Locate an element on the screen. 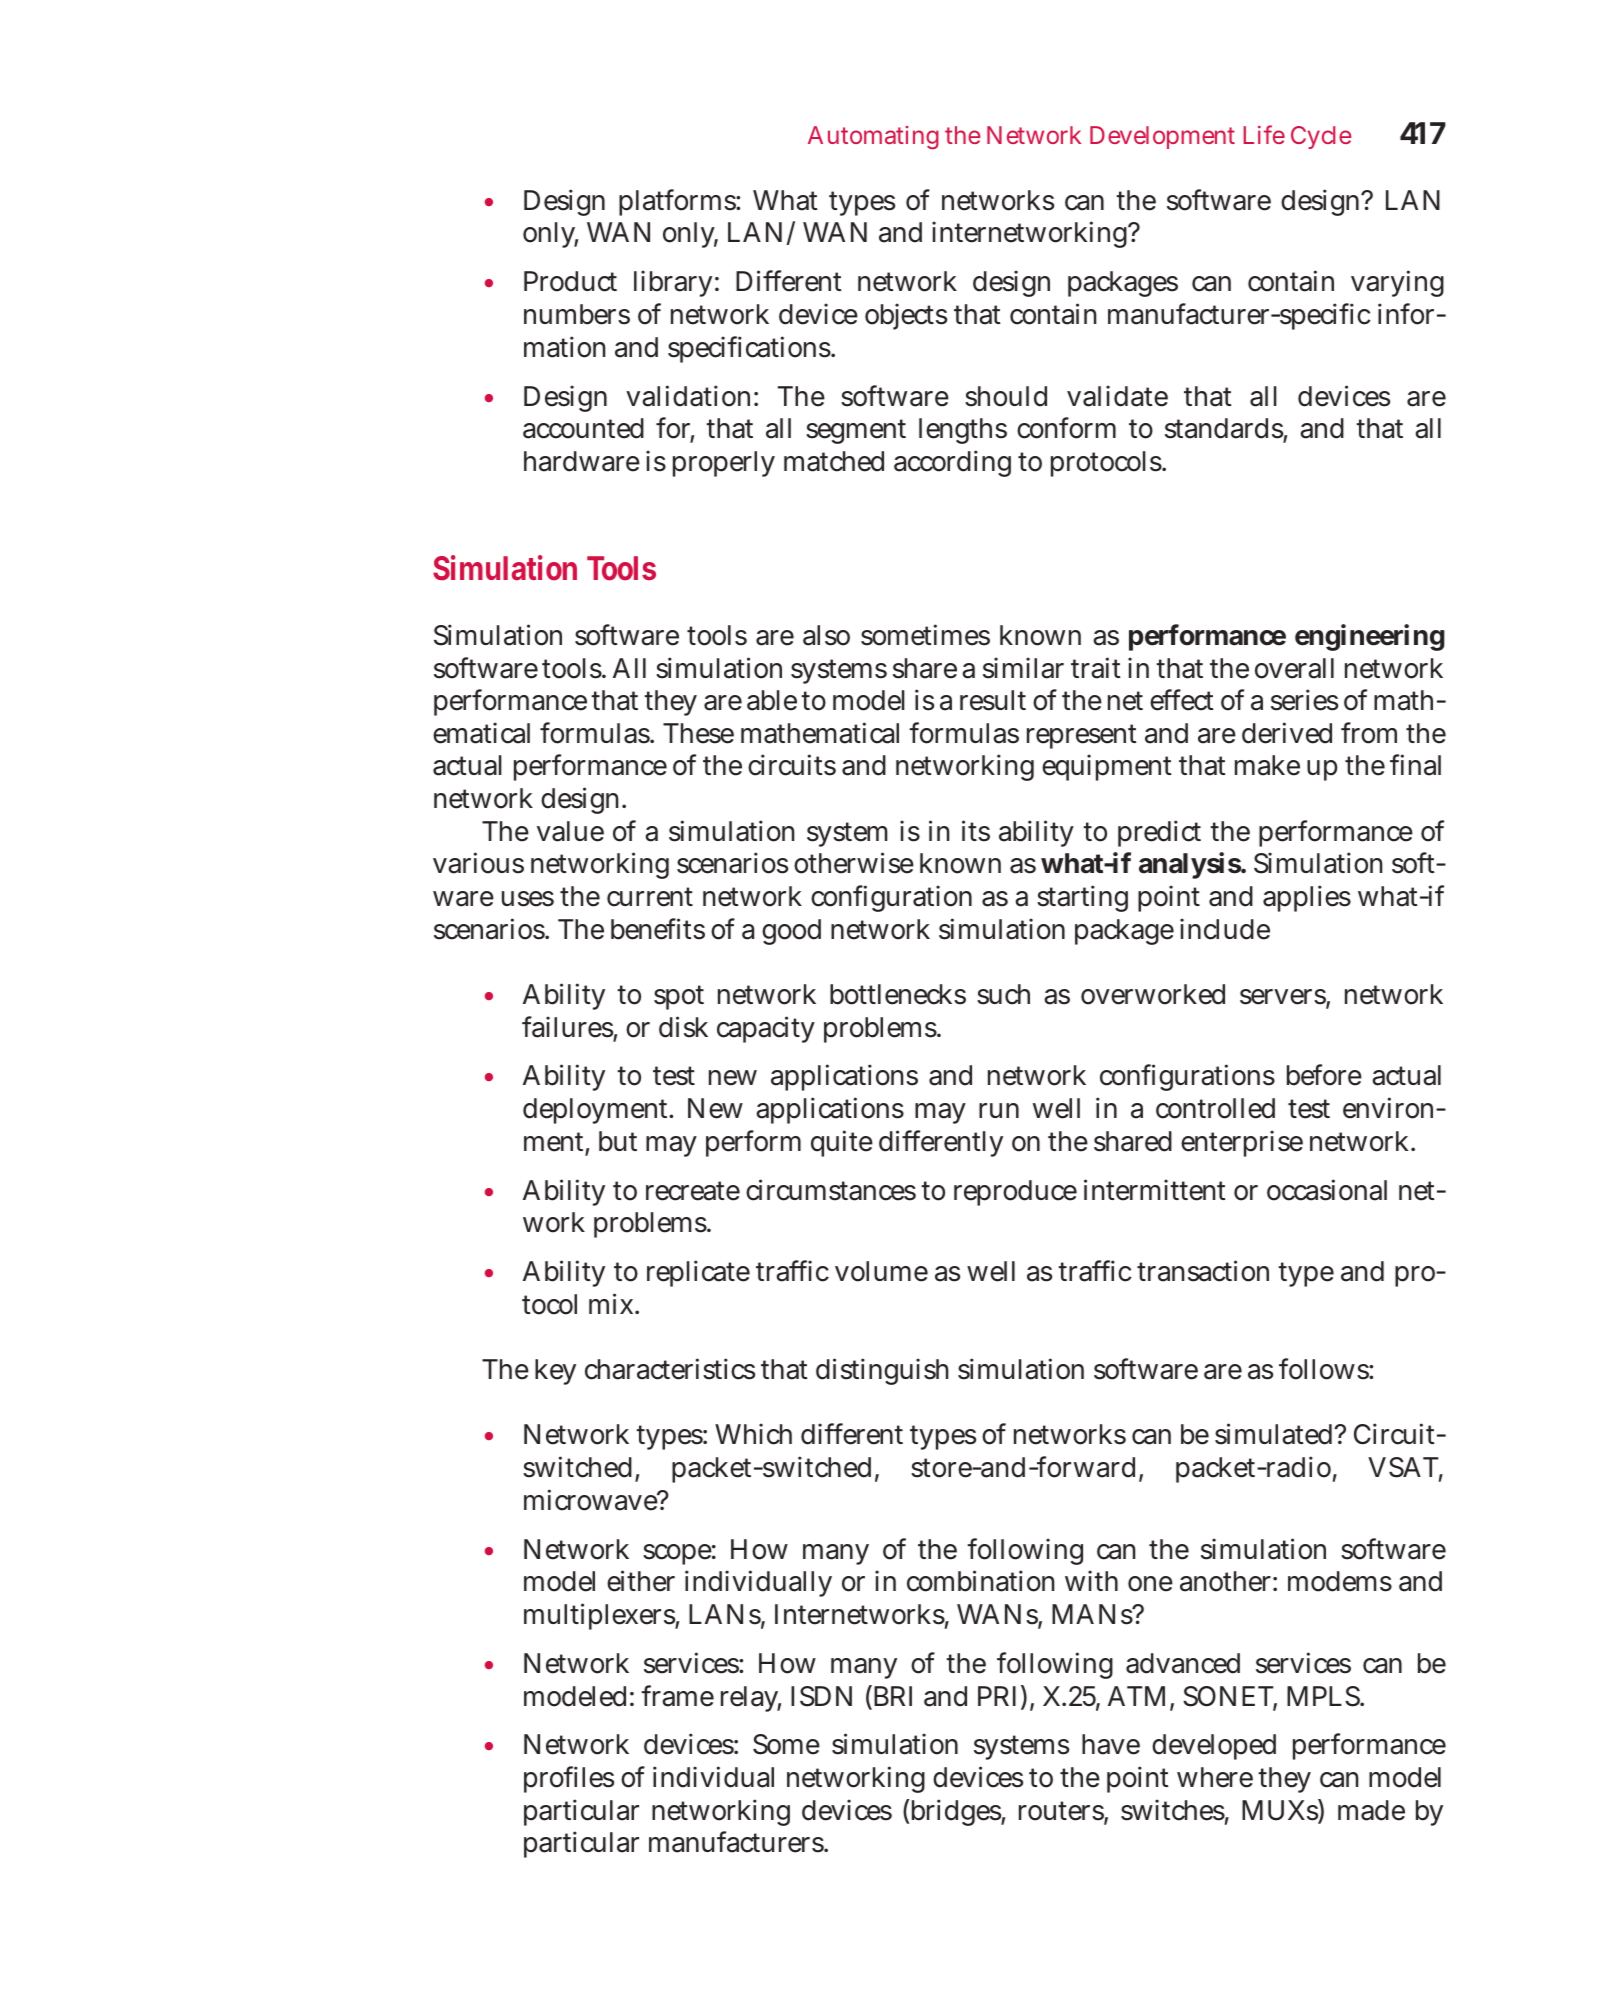  Cycle is located at coordinates (1321, 137).
